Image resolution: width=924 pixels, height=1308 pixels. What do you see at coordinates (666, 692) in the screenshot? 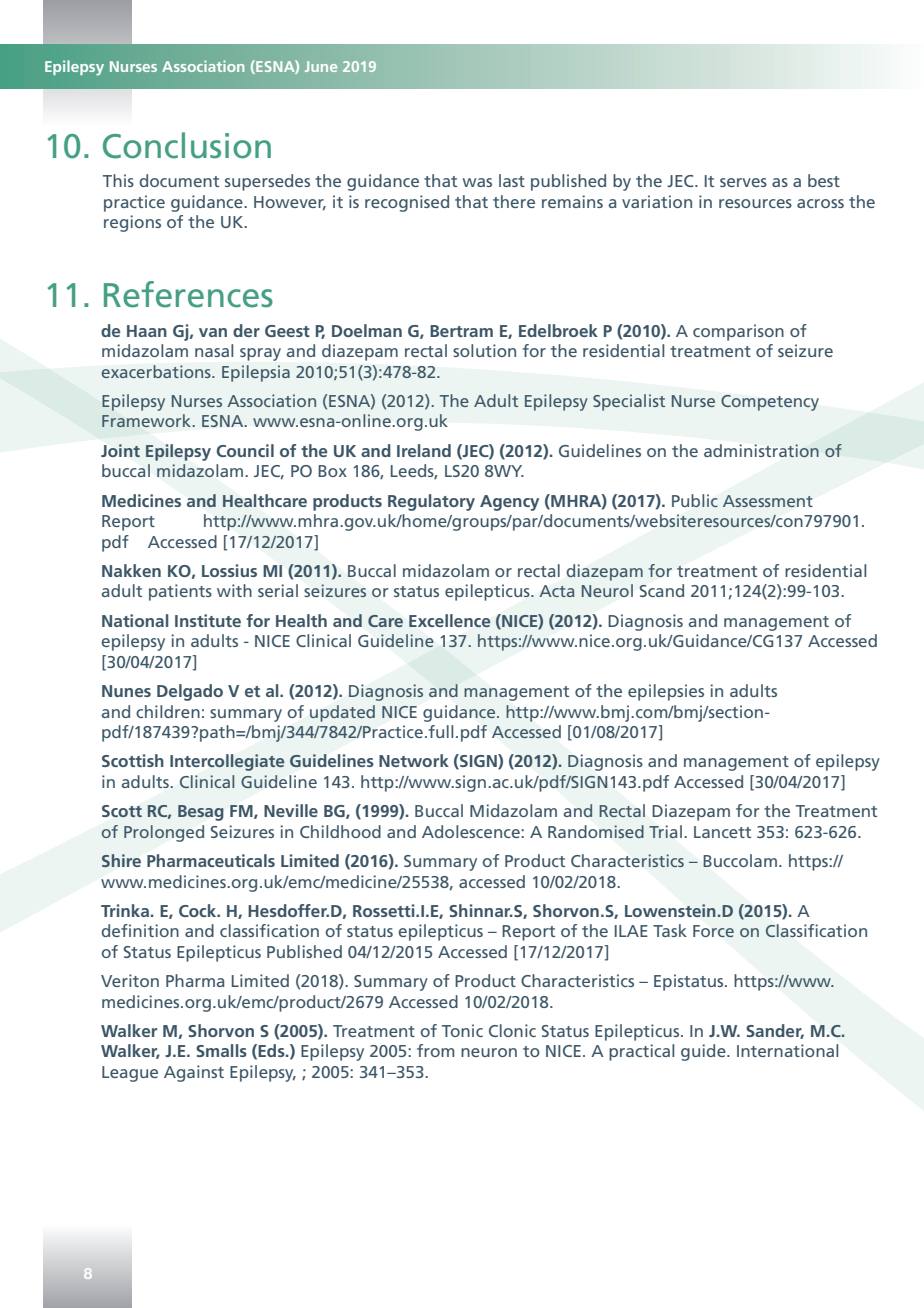
I see `epilepsies` at bounding box center [666, 692].
